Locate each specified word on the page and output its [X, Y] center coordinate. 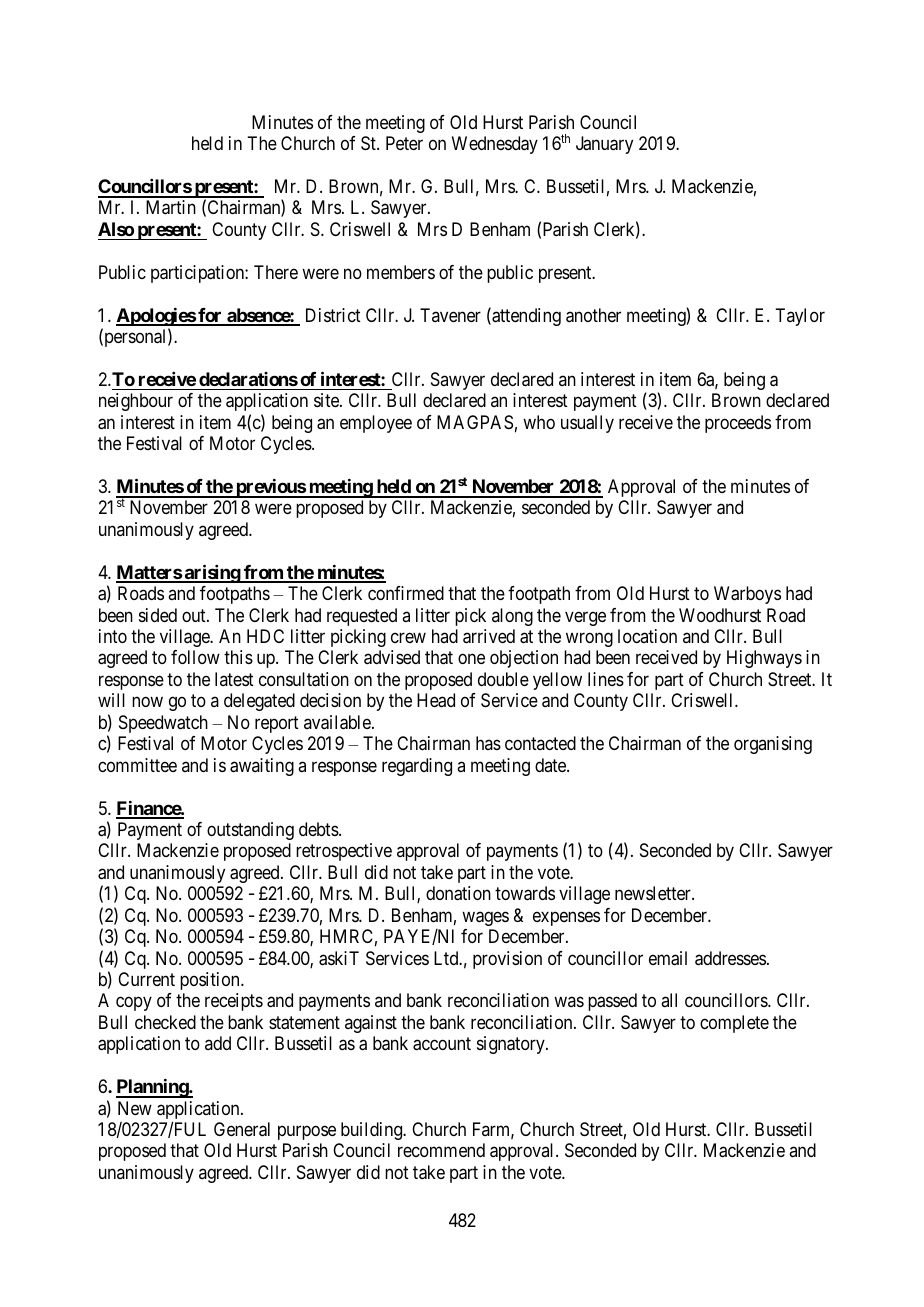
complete [734, 1024]
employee [376, 424]
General [242, 1129]
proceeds [738, 424]
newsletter [654, 893]
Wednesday [495, 145]
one [471, 659]
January [604, 145]
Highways [764, 659]
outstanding [250, 831]
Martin [171, 207]
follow [195, 657]
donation [458, 893]
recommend [441, 1150]
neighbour [136, 402]
